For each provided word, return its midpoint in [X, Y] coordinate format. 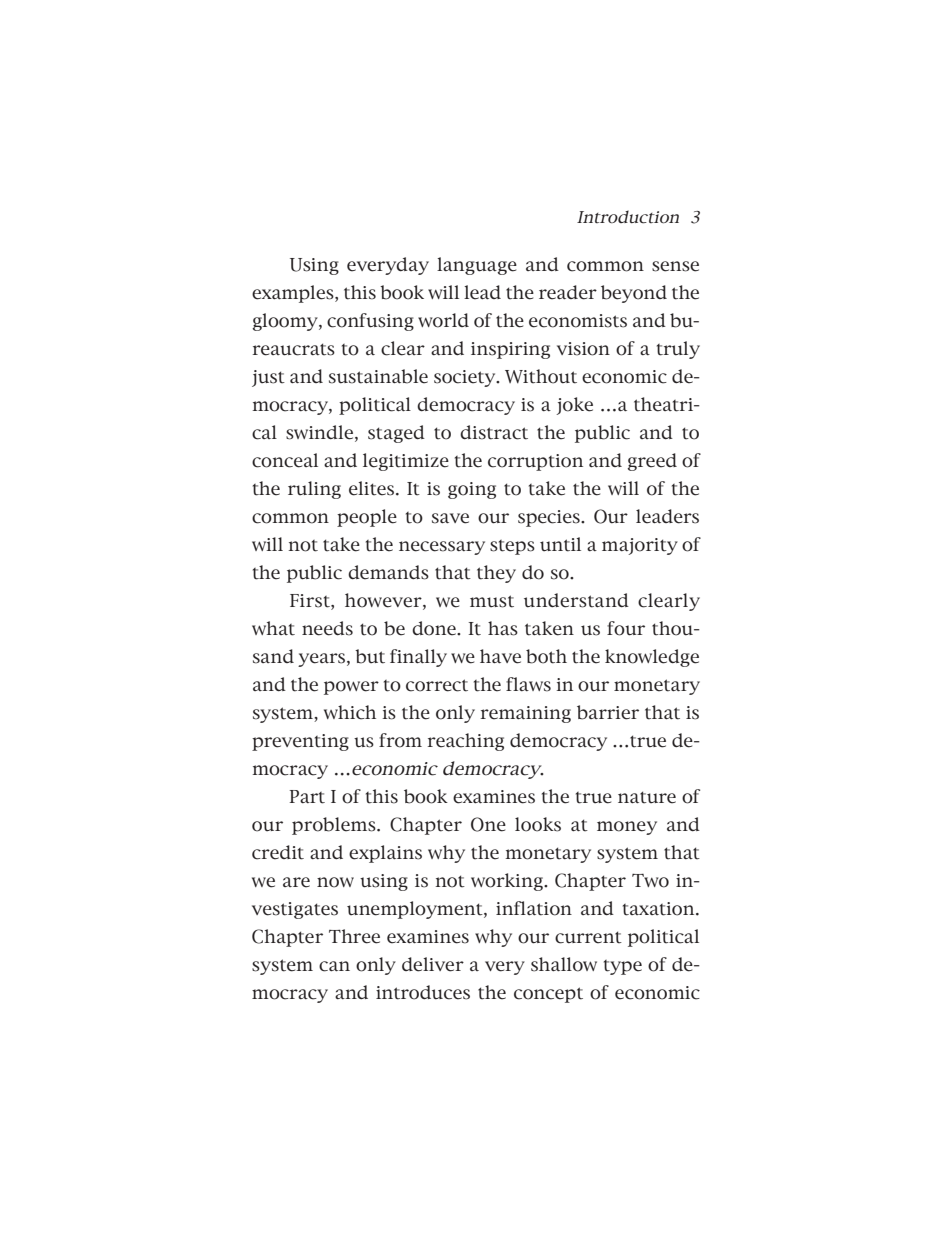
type [623, 967]
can [334, 966]
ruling [314, 490]
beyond [634, 294]
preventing [300, 742]
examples [294, 294]
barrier [608, 712]
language [477, 266]
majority [640, 546]
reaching [465, 742]
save [450, 518]
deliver [433, 964]
